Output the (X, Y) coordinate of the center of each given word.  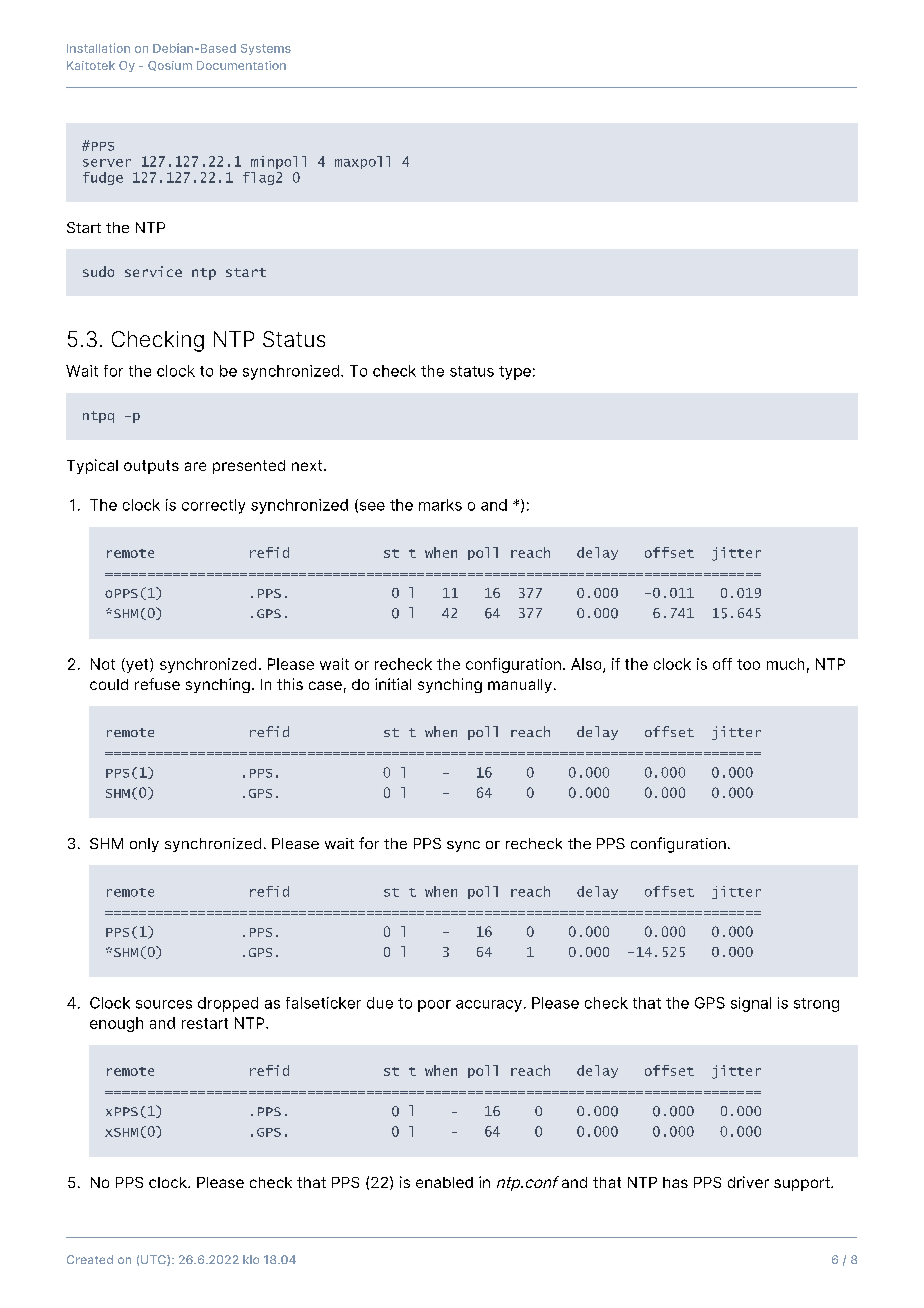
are (195, 466)
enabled (444, 1182)
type (515, 373)
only (144, 845)
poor (434, 1006)
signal (751, 1004)
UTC (154, 1260)
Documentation (241, 65)
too (748, 664)
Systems (266, 49)
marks (440, 505)
